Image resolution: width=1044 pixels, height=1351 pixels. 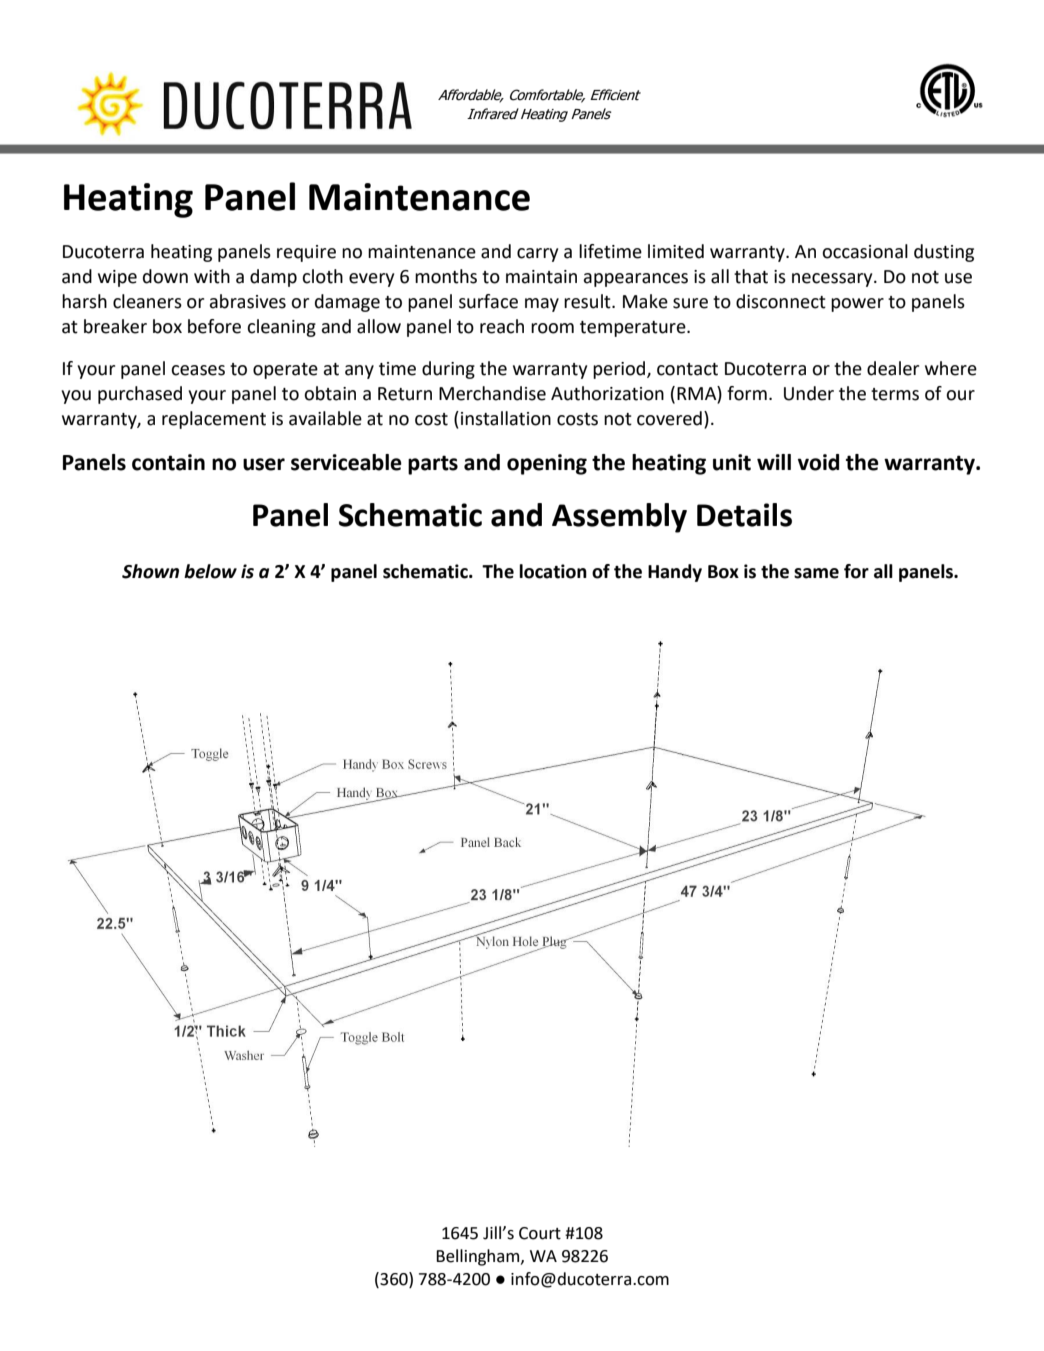 I want to click on maintain, so click(x=541, y=277).
